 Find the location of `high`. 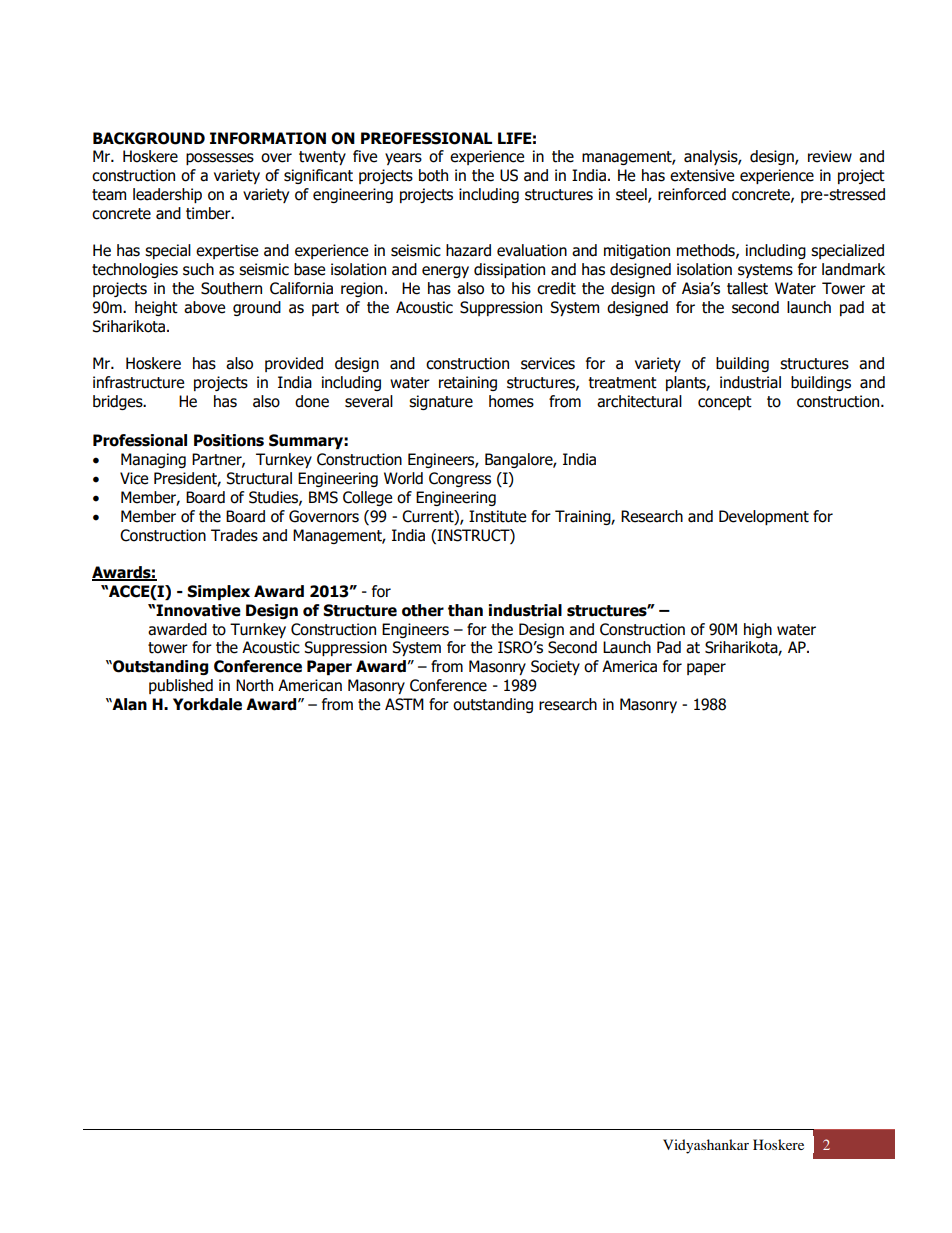

high is located at coordinates (758, 630).
